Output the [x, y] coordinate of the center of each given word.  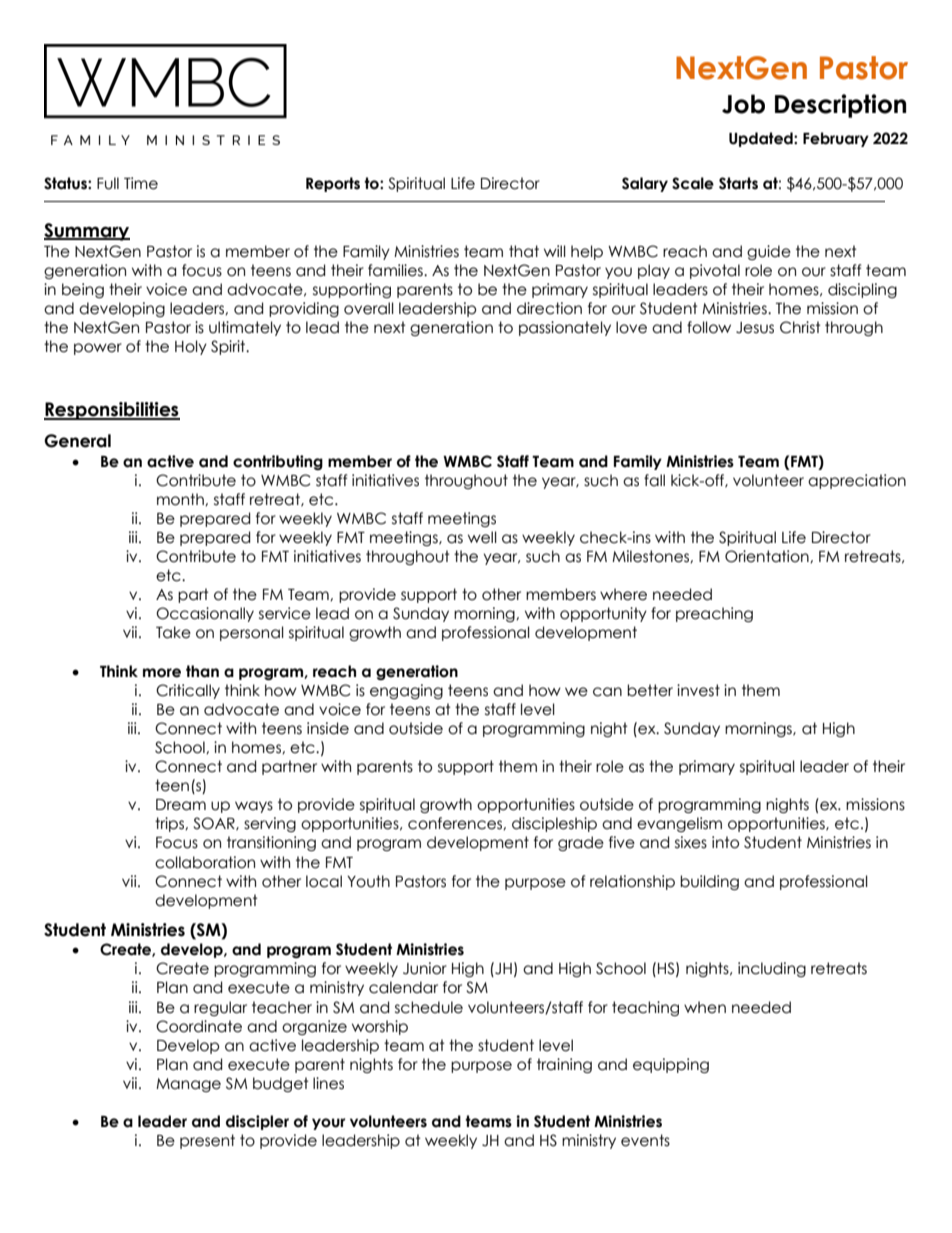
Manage [188, 1085]
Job [743, 104]
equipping [671, 1065]
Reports [333, 184]
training [564, 1065]
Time [141, 183]
